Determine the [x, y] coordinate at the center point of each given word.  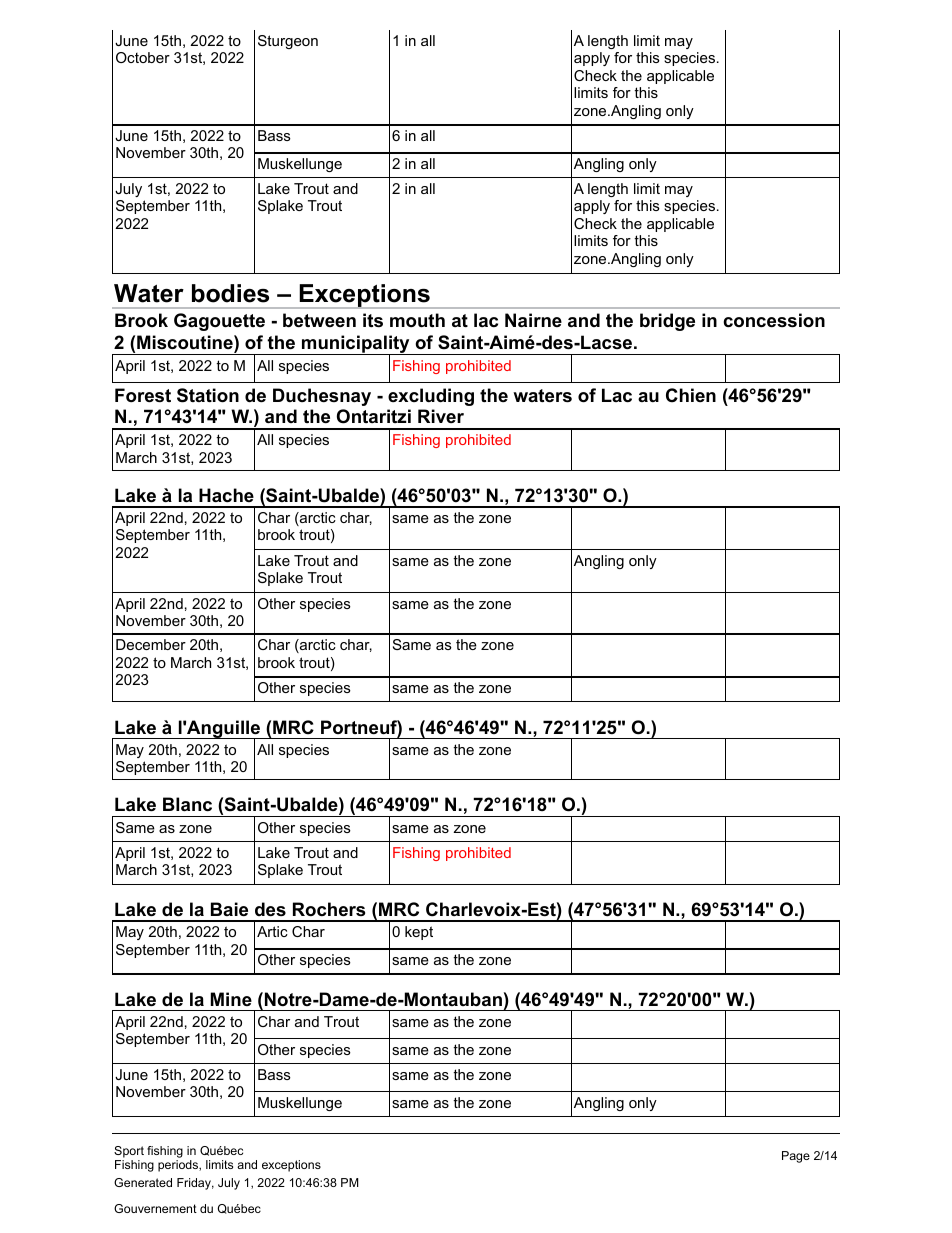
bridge [667, 322]
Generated [143, 1182]
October [143, 57]
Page [796, 1157]
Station [208, 395]
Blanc [187, 804]
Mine [231, 999]
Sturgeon [288, 42]
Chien [691, 395]
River [441, 416]
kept [419, 933]
